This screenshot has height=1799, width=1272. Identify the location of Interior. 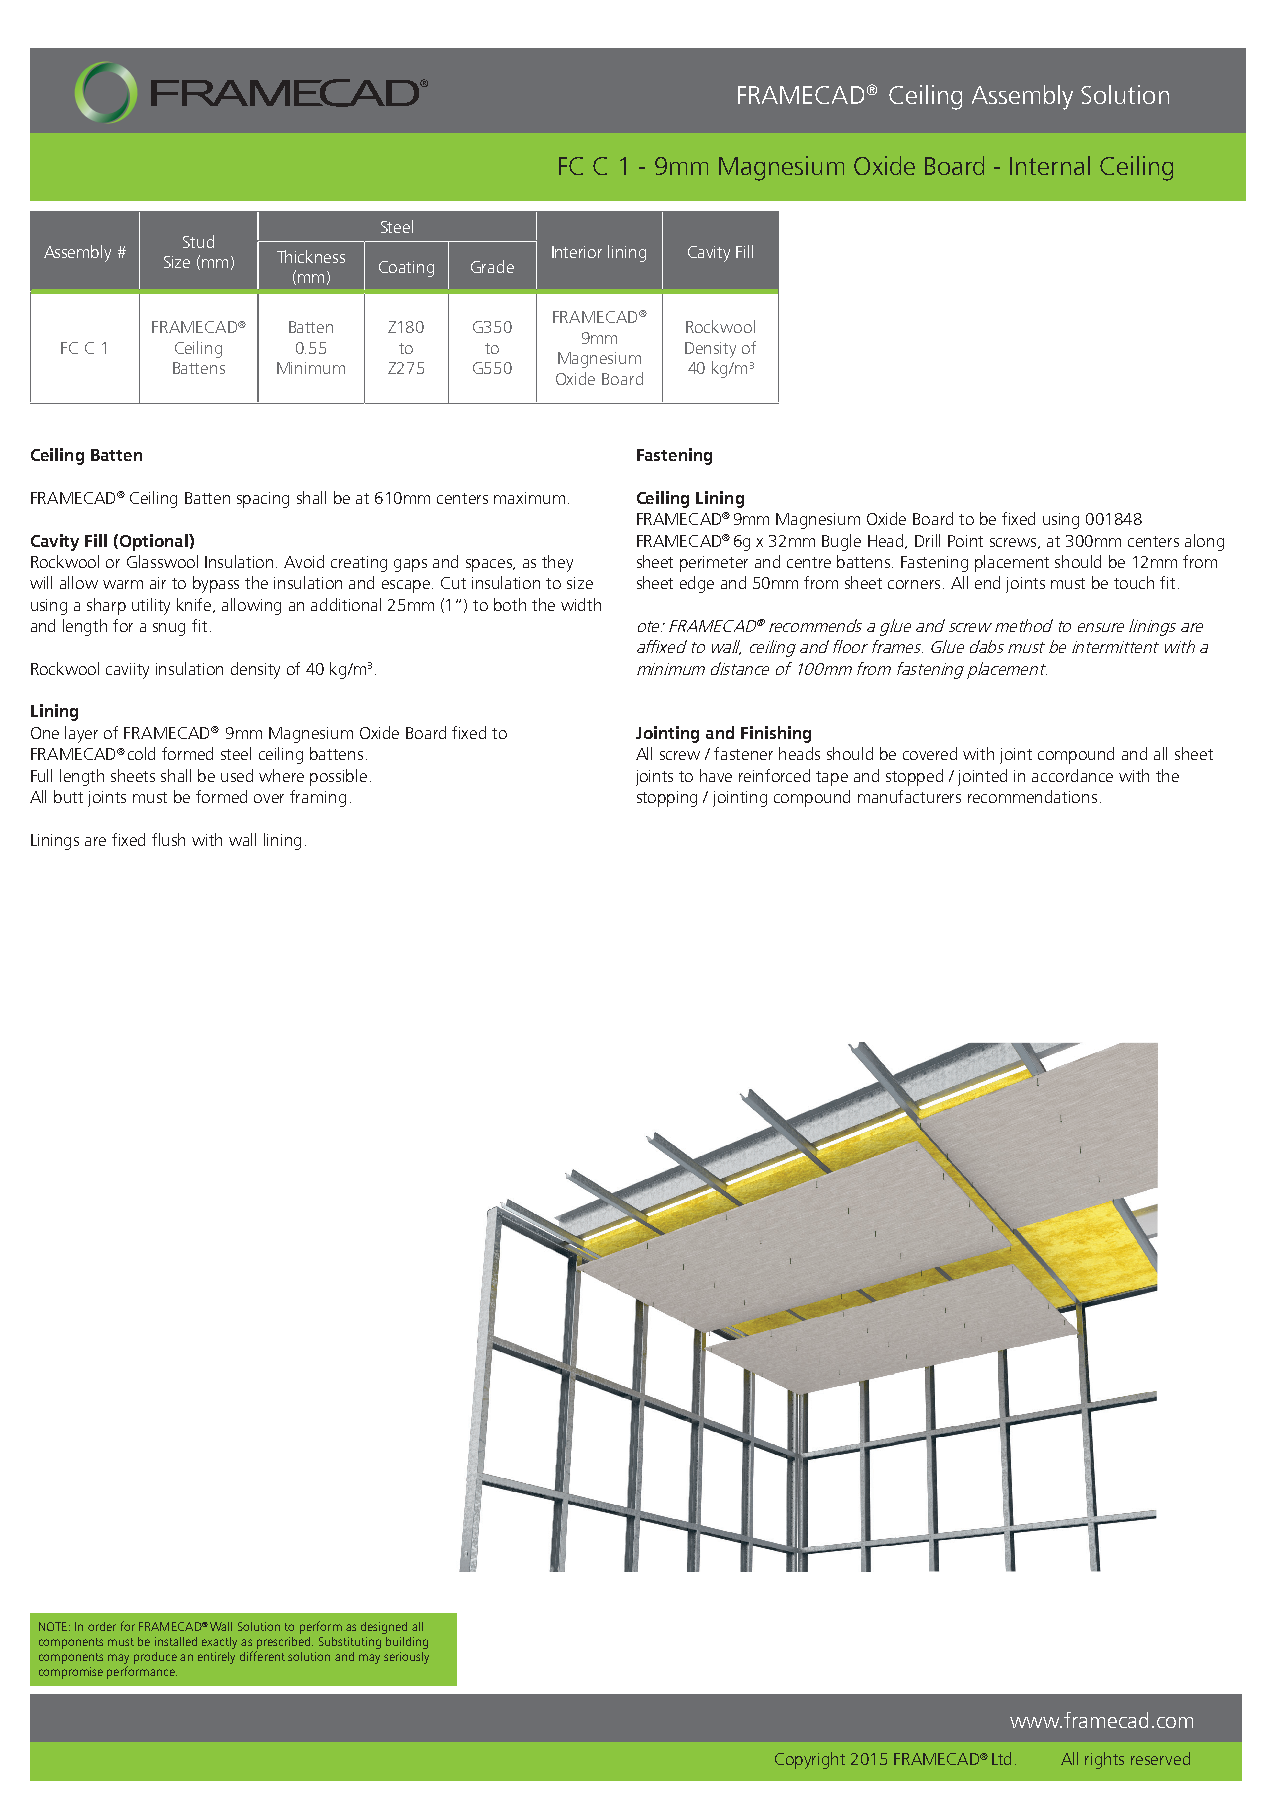
(577, 252).
